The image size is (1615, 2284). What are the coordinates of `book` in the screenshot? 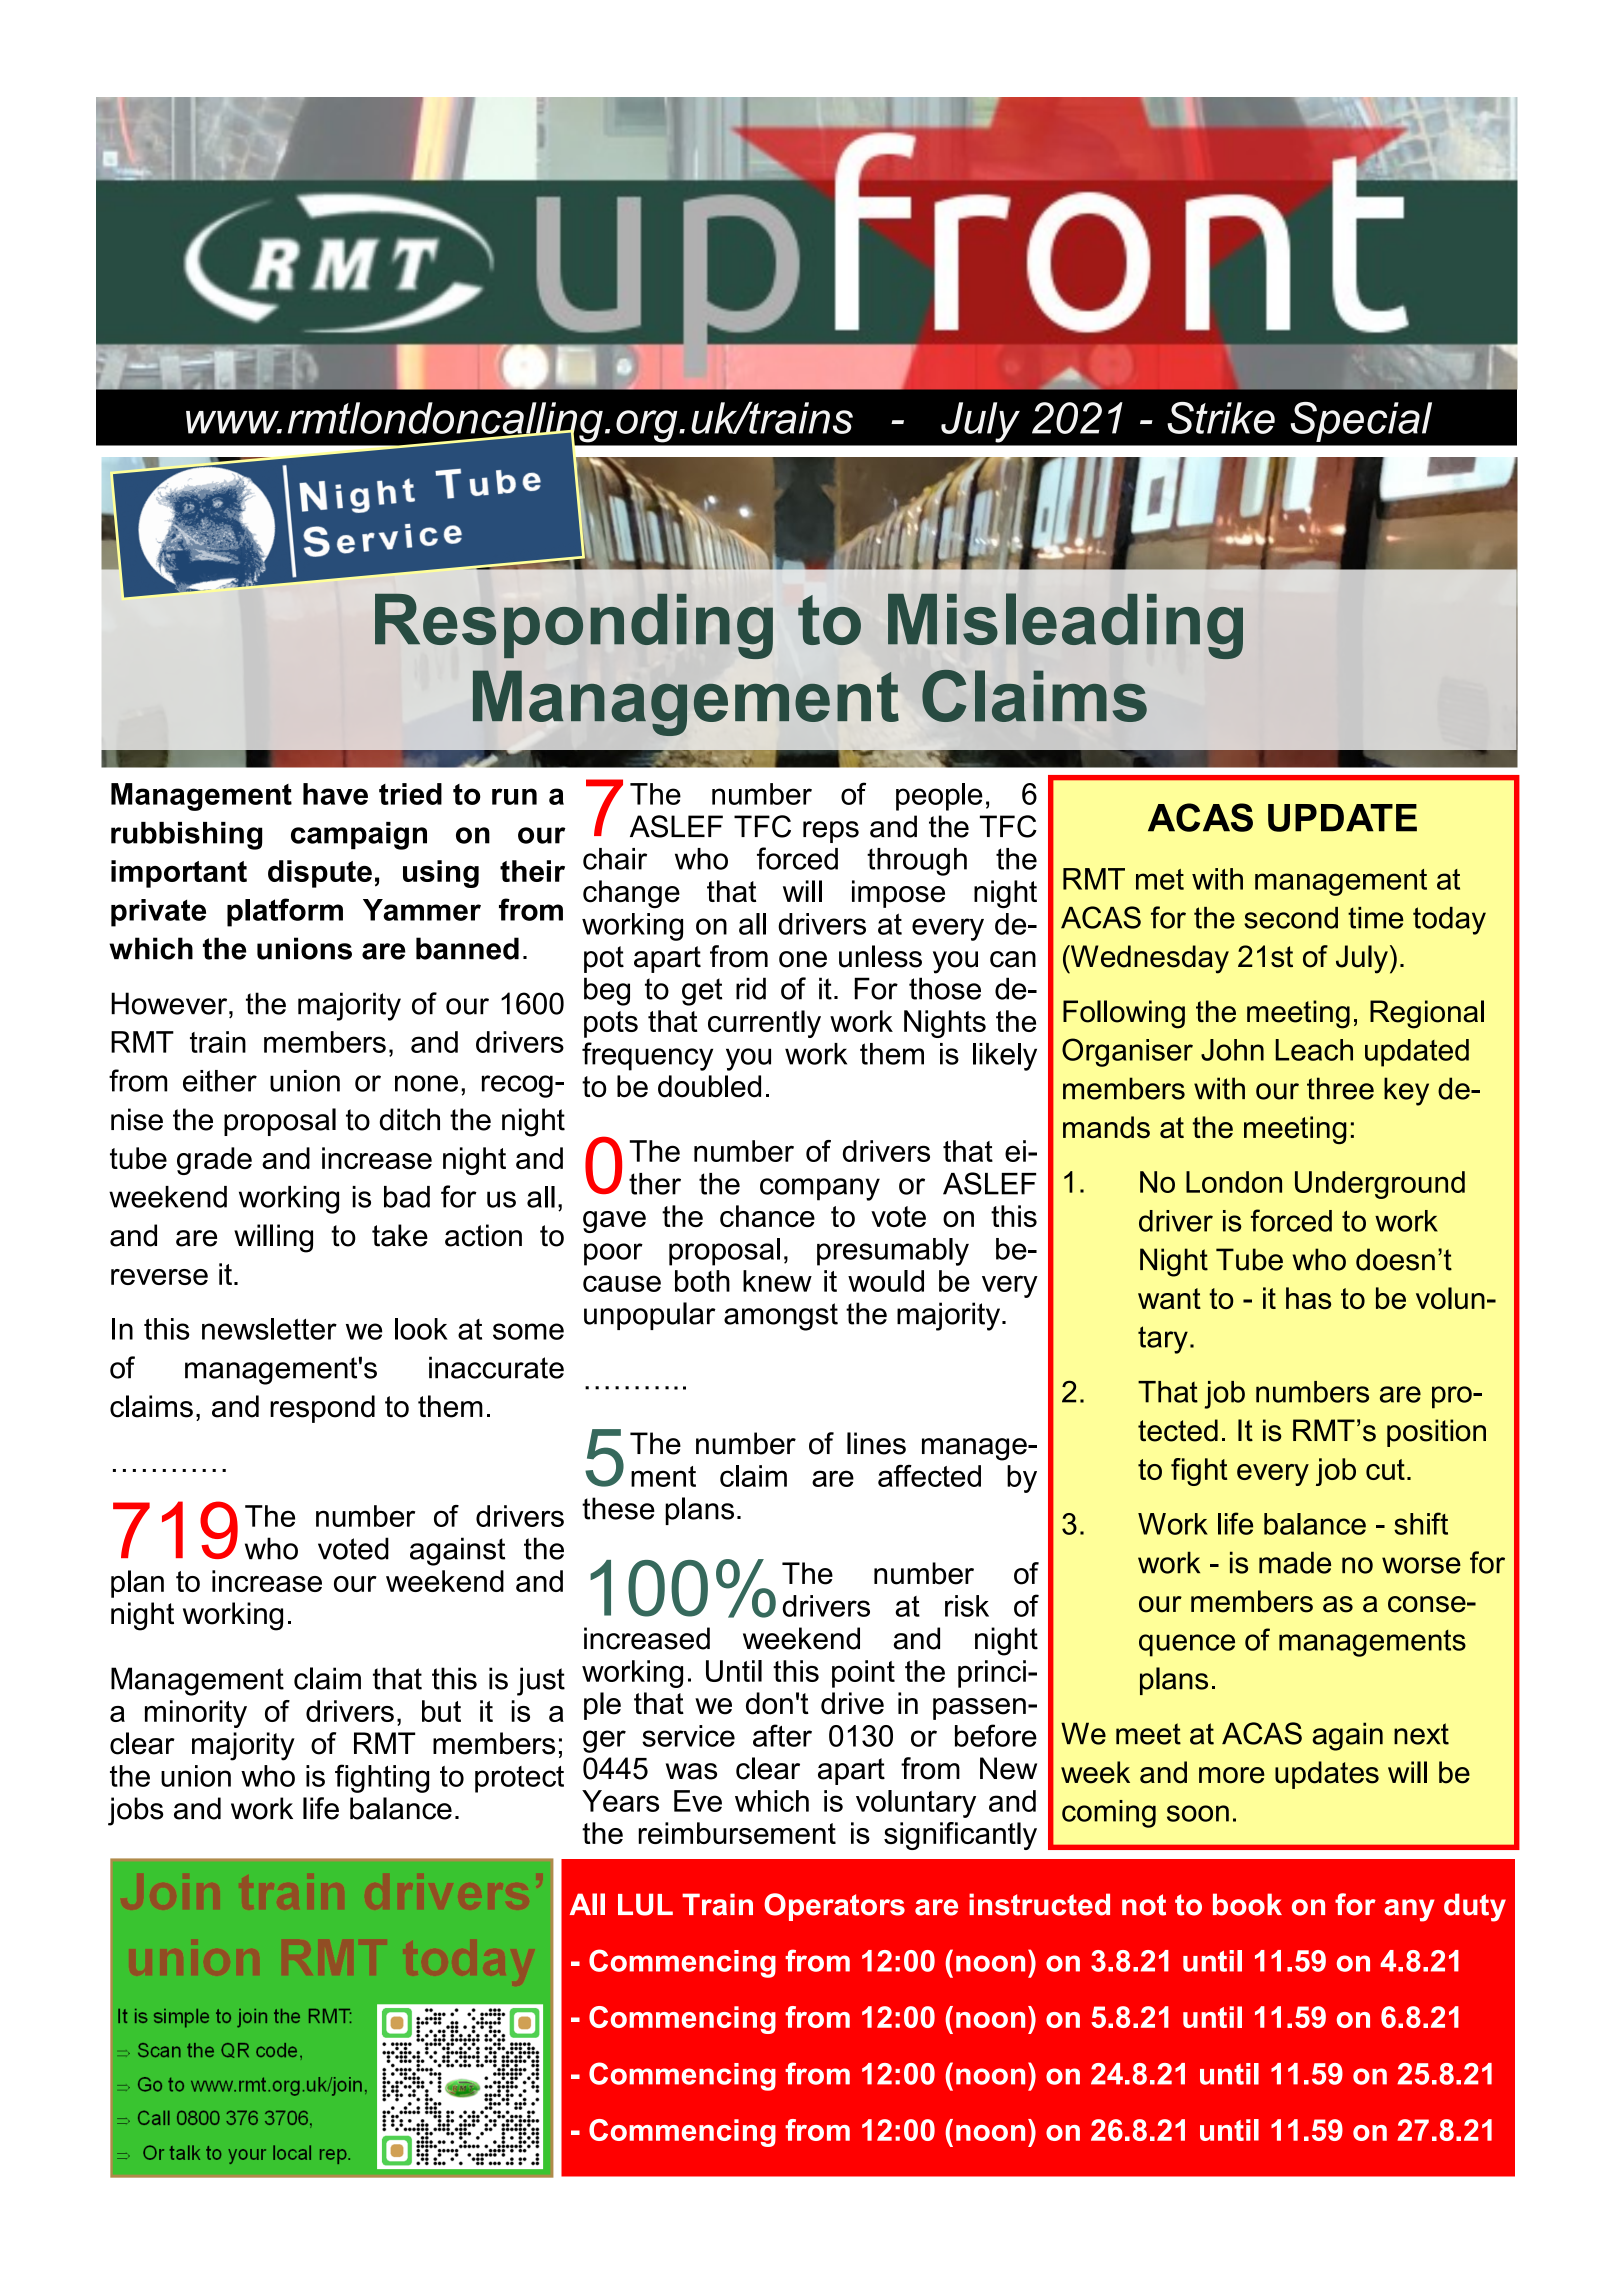 It's located at (1247, 1904).
